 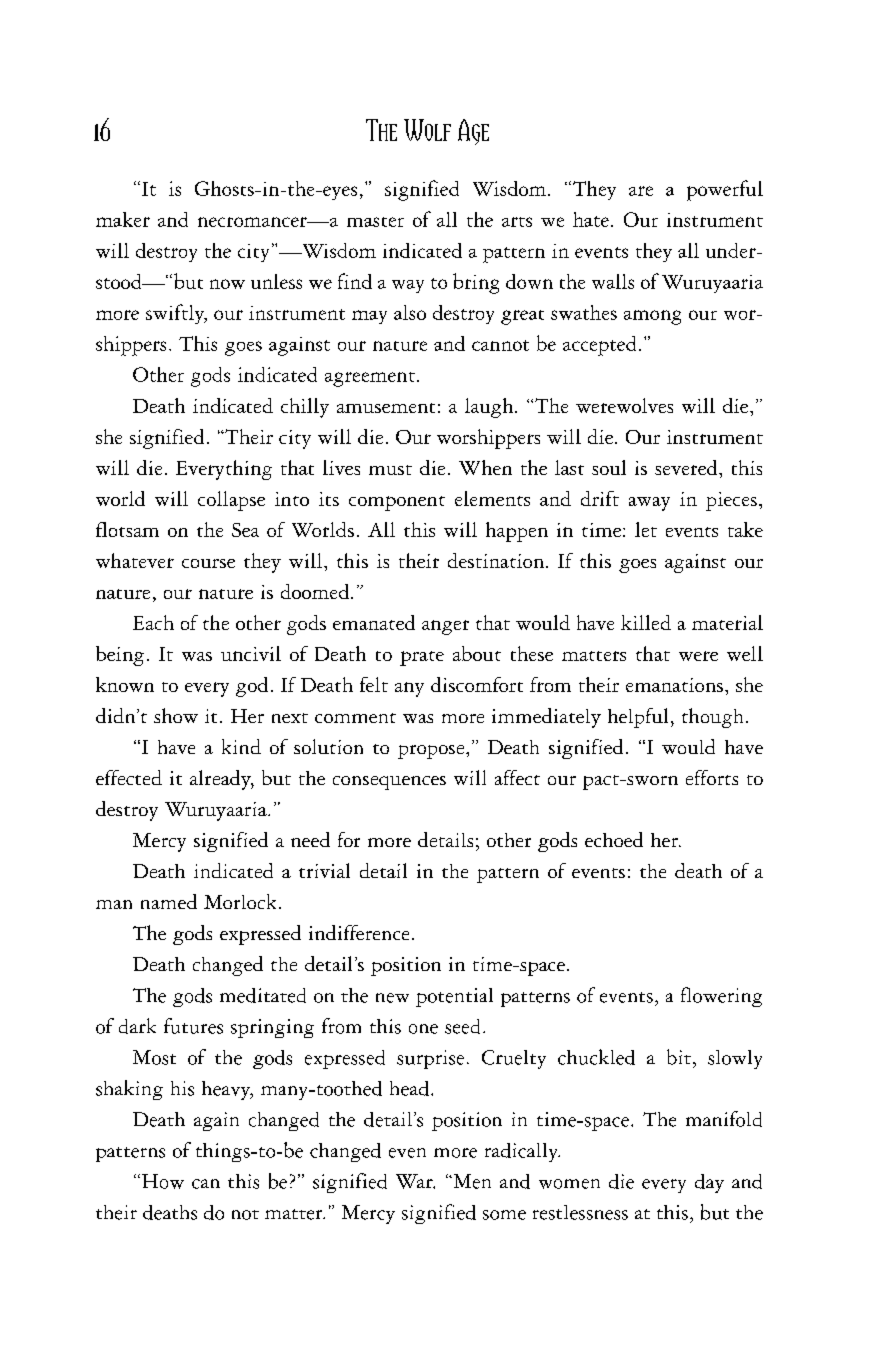 What do you see at coordinates (123, 219) in the page?
I see `maker` at bounding box center [123, 219].
